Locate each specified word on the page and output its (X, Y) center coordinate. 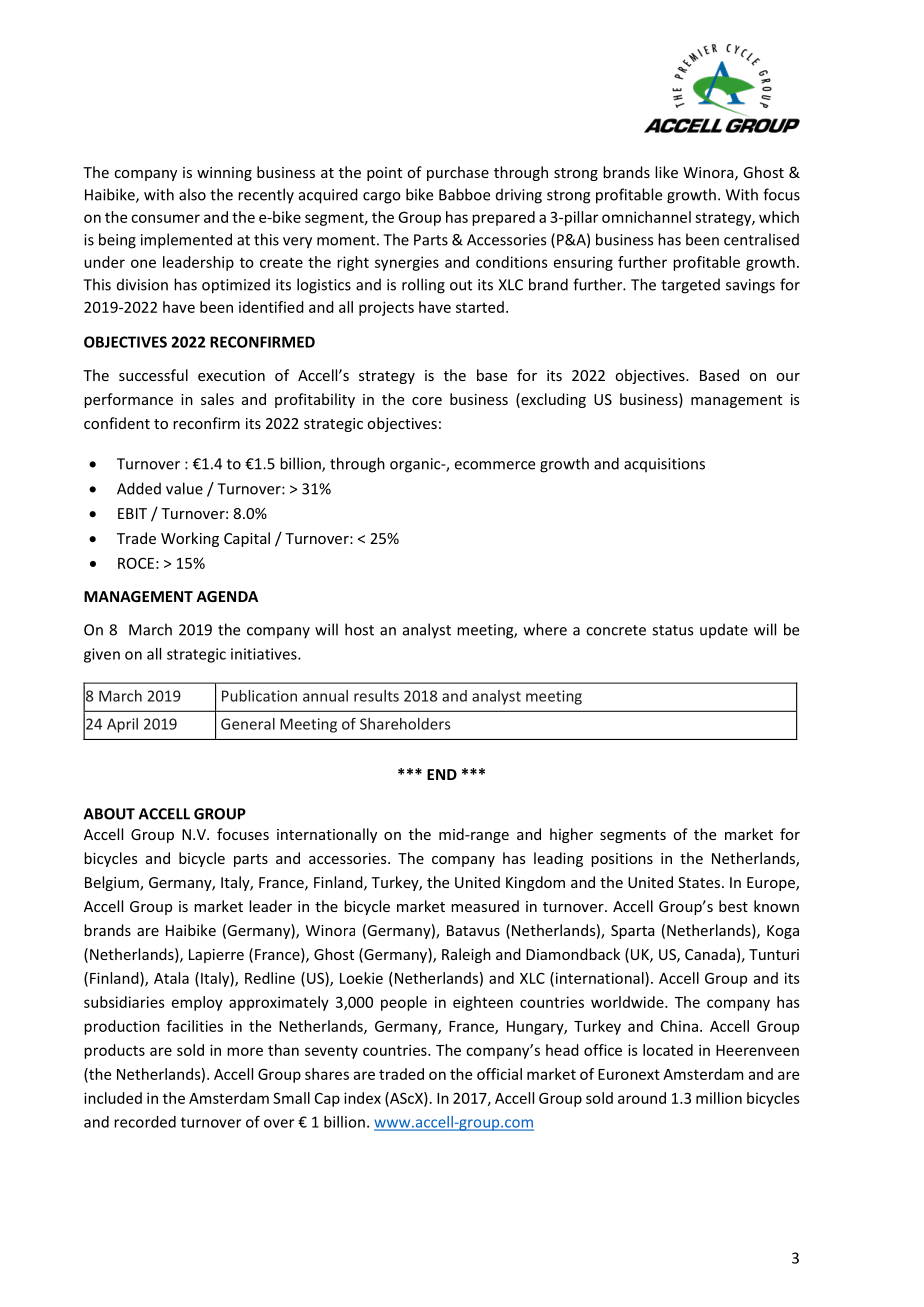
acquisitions (664, 465)
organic (416, 465)
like (666, 172)
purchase (458, 173)
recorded (145, 1122)
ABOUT (109, 814)
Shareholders (405, 724)
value (184, 488)
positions (622, 860)
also (192, 194)
